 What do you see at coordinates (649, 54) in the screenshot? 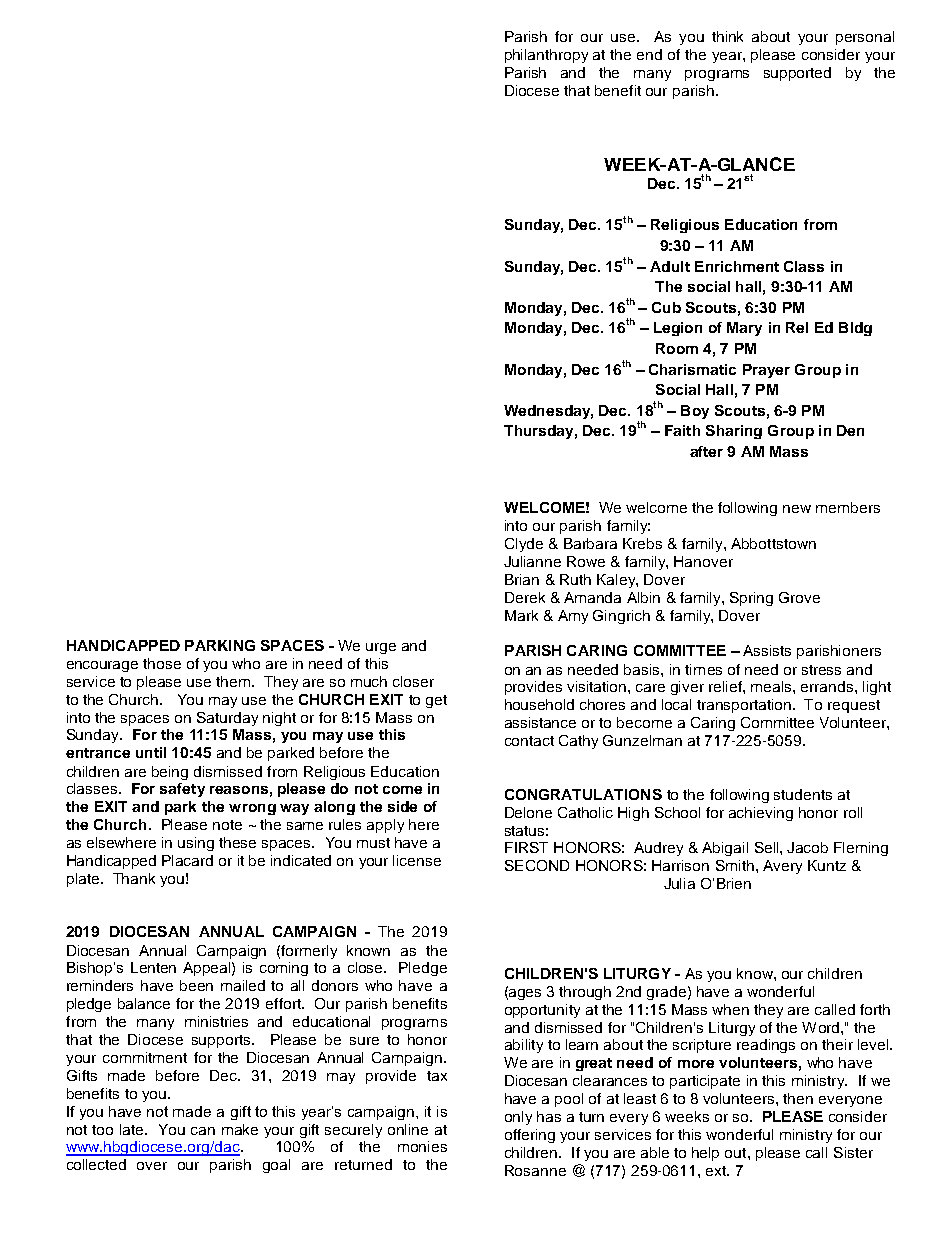
I see `end` at bounding box center [649, 54].
